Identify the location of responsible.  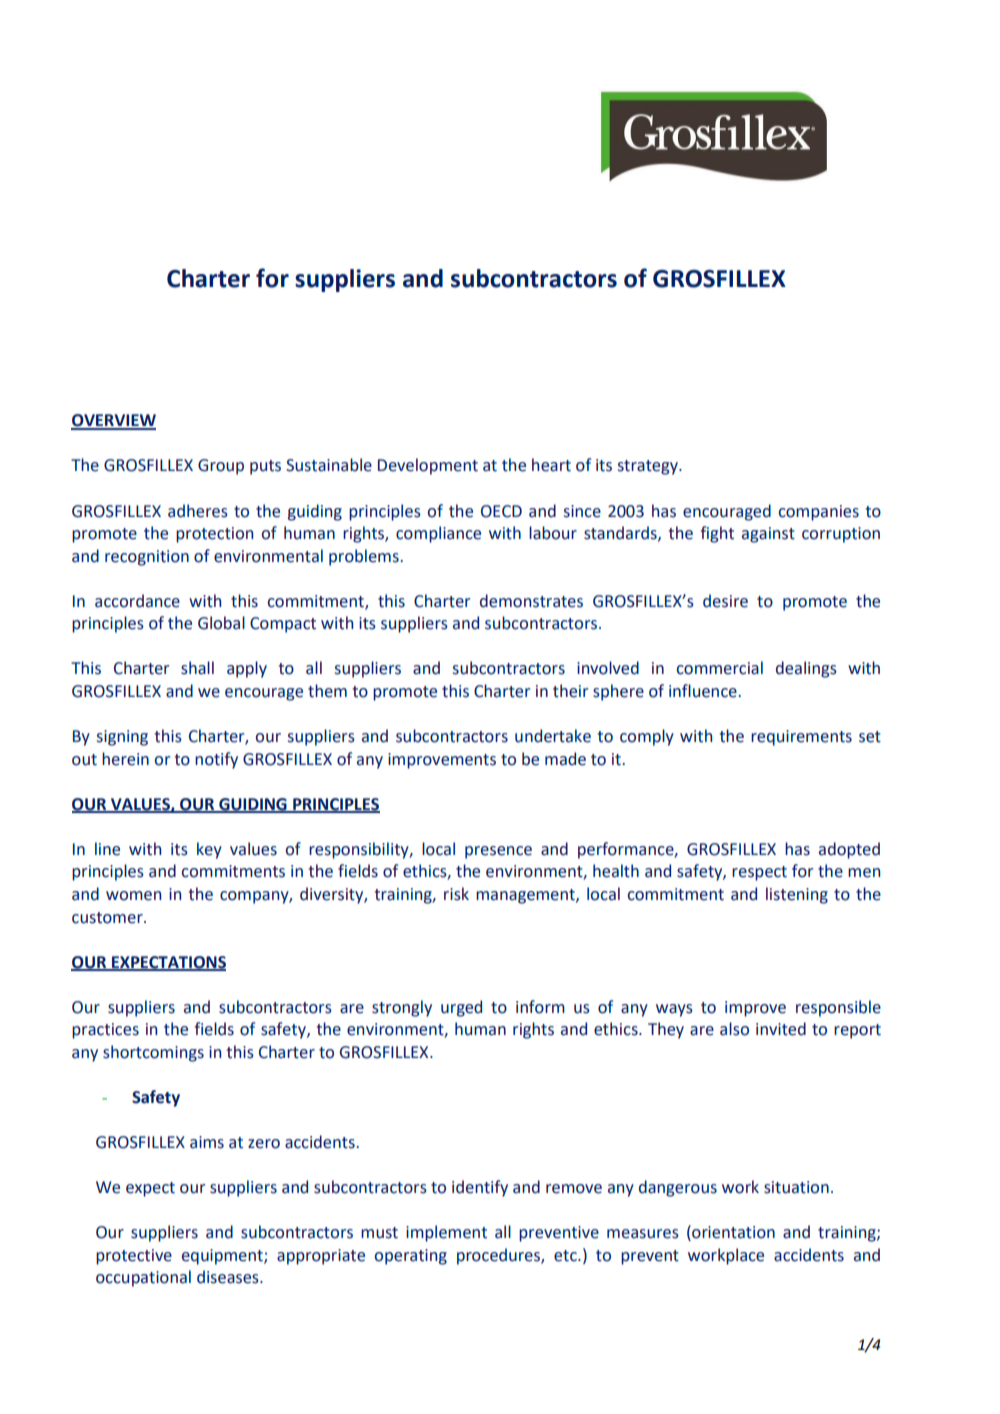
(838, 1008).
